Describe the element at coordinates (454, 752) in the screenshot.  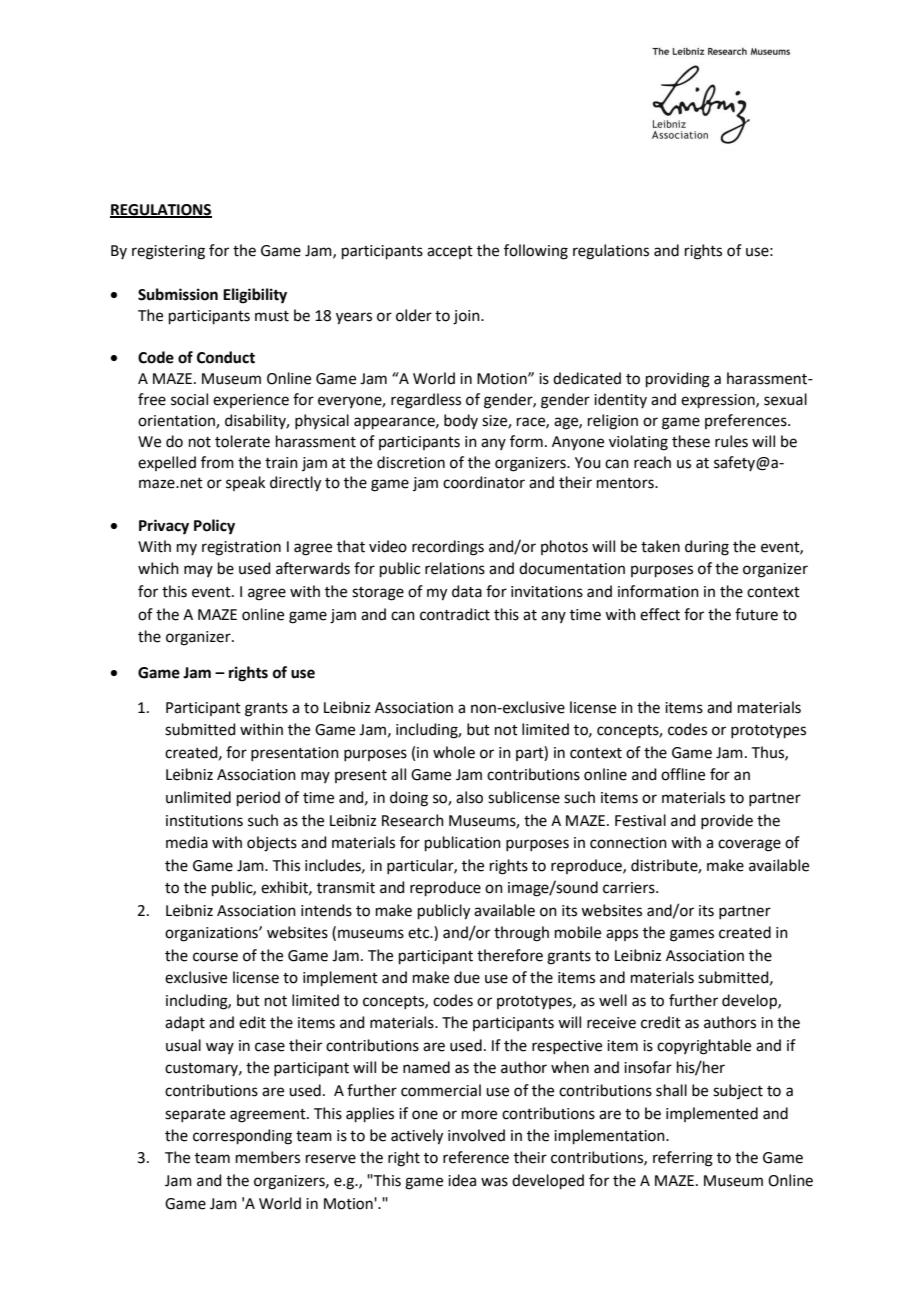
I see `whole` at that location.
